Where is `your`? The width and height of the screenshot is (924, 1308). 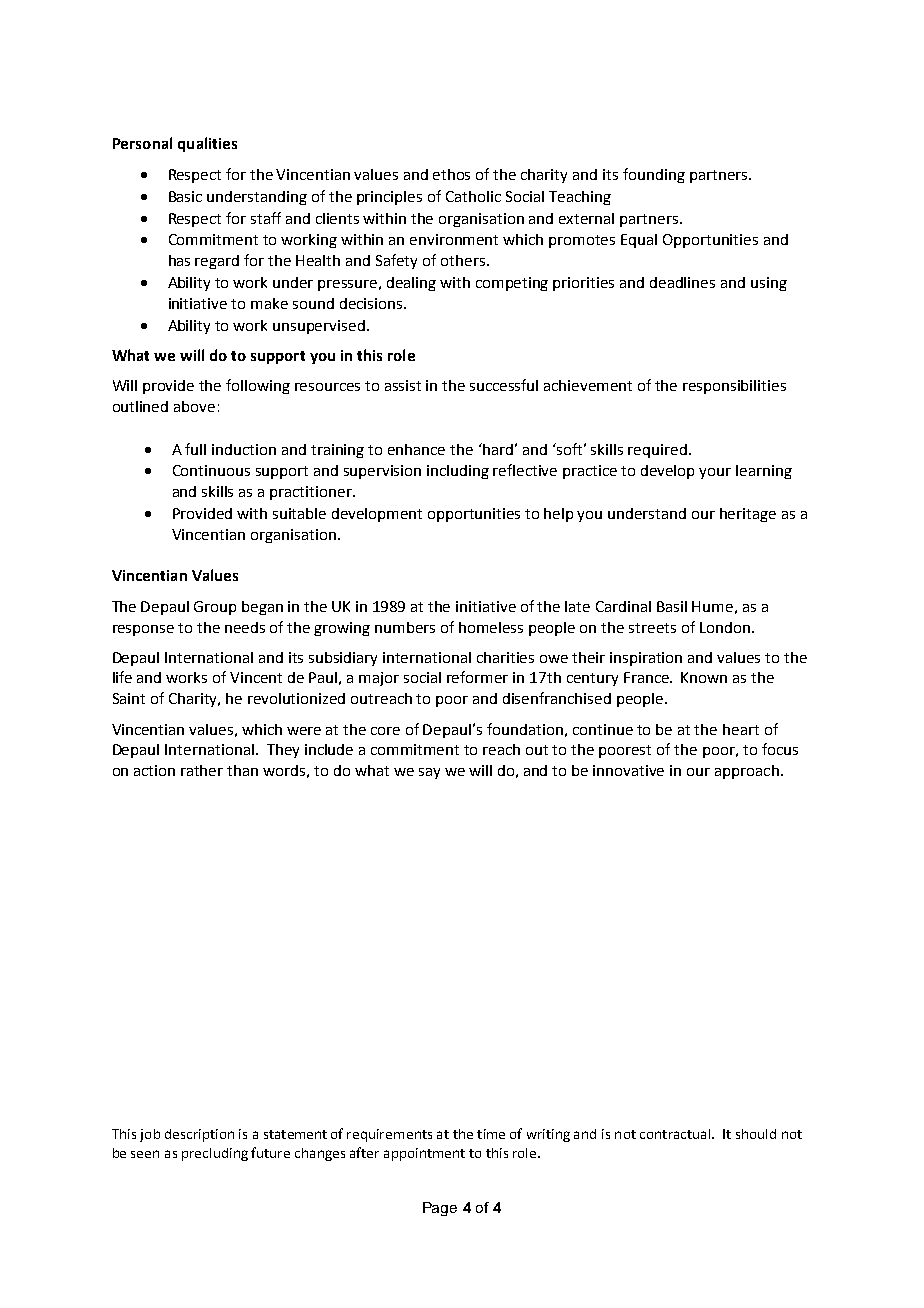
your is located at coordinates (715, 473).
